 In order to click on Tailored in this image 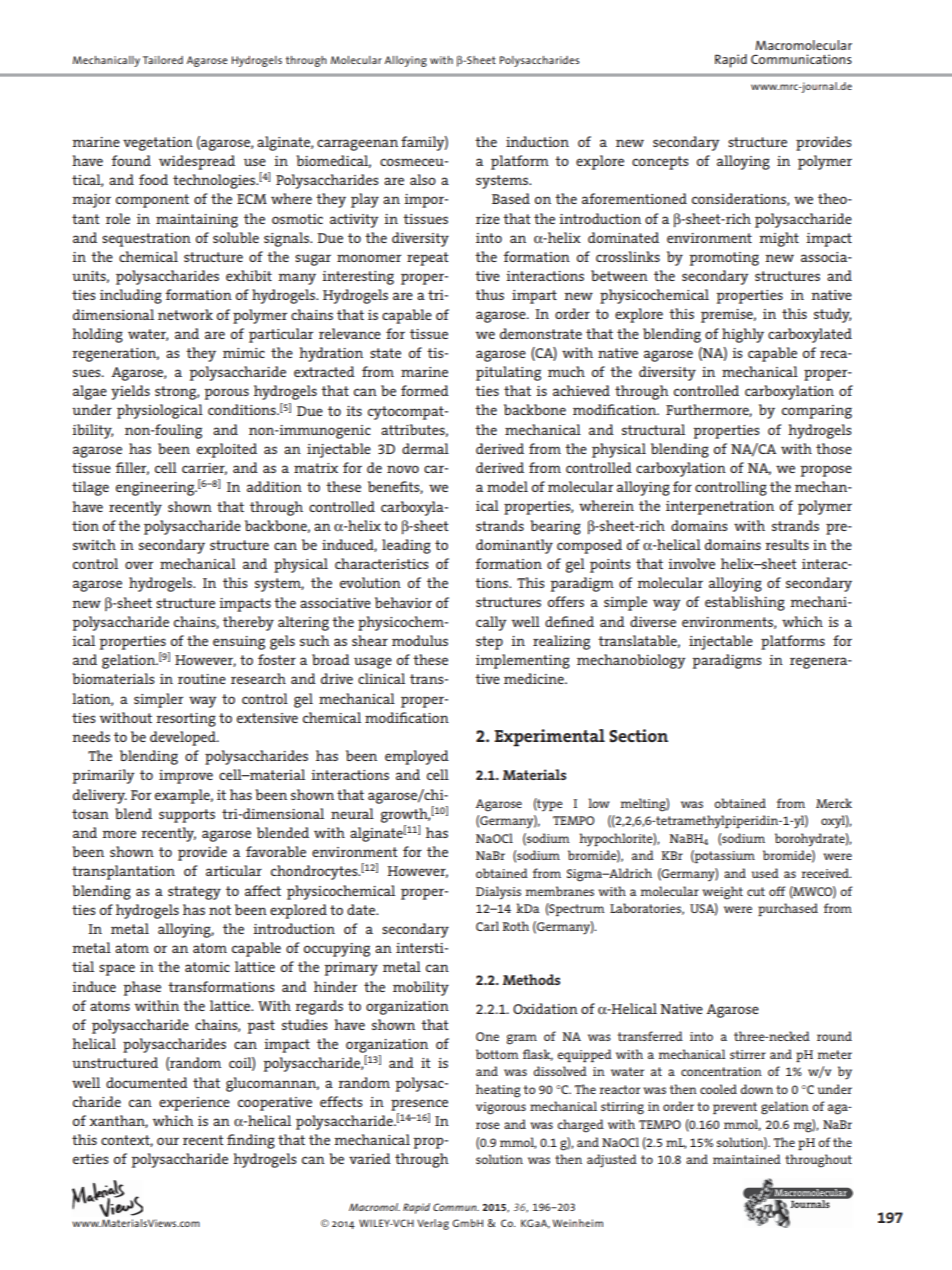, I will do `click(163, 60)`.
